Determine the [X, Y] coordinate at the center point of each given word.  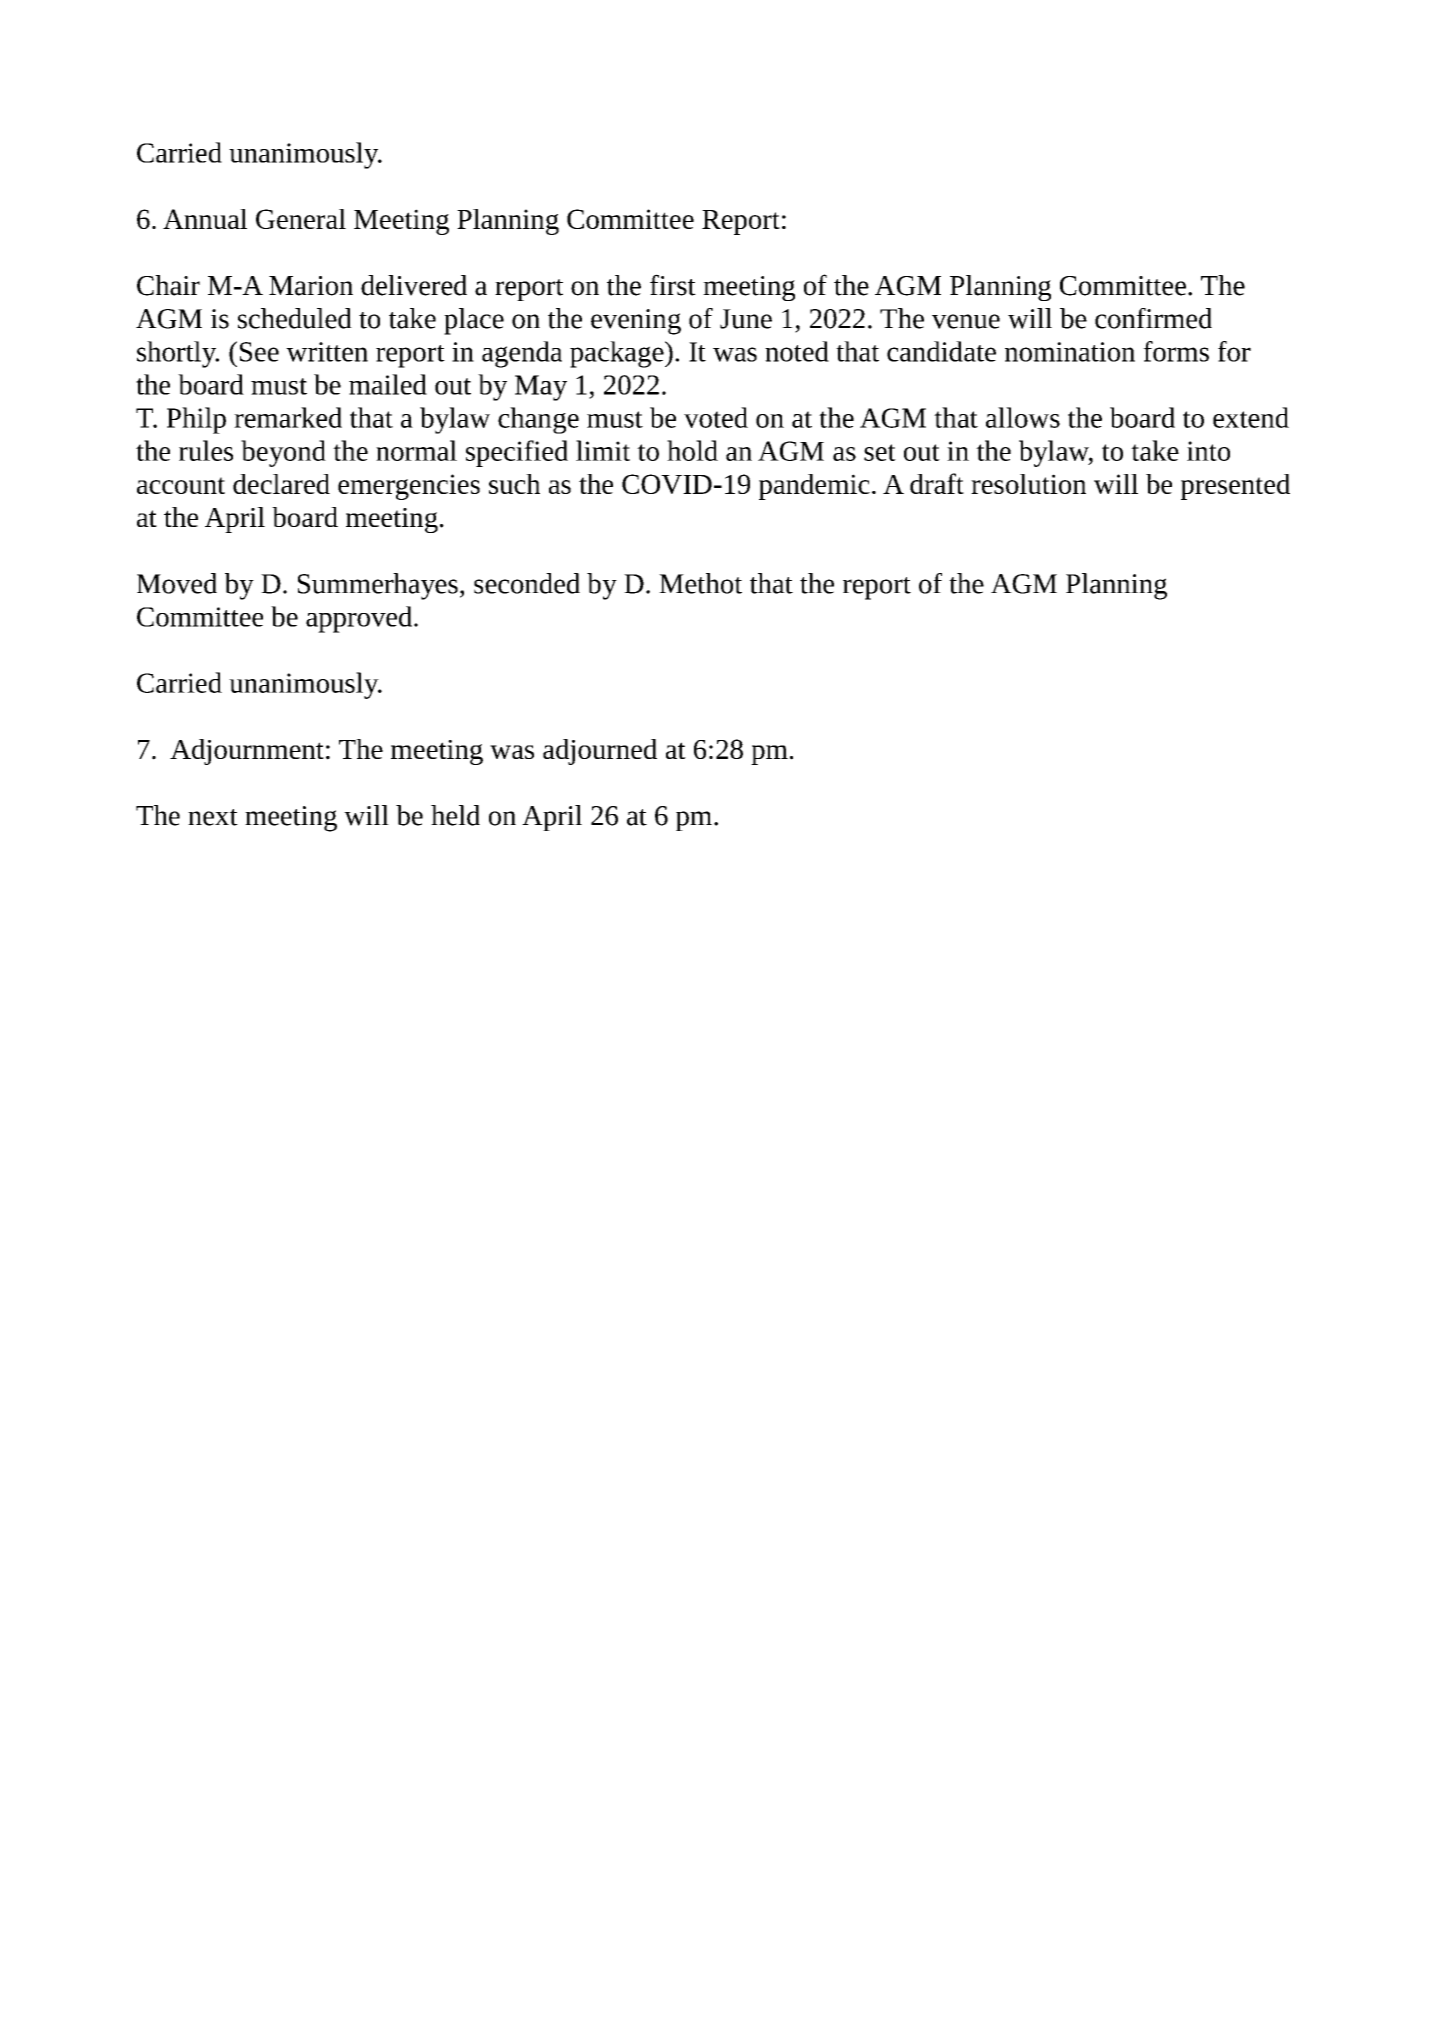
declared [281, 484]
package [618, 354]
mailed [388, 384]
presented [1235, 487]
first [673, 285]
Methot [700, 583]
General [301, 219]
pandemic [814, 487]
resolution [1028, 484]
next [213, 817]
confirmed [1153, 318]
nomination [1070, 352]
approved [360, 619]
